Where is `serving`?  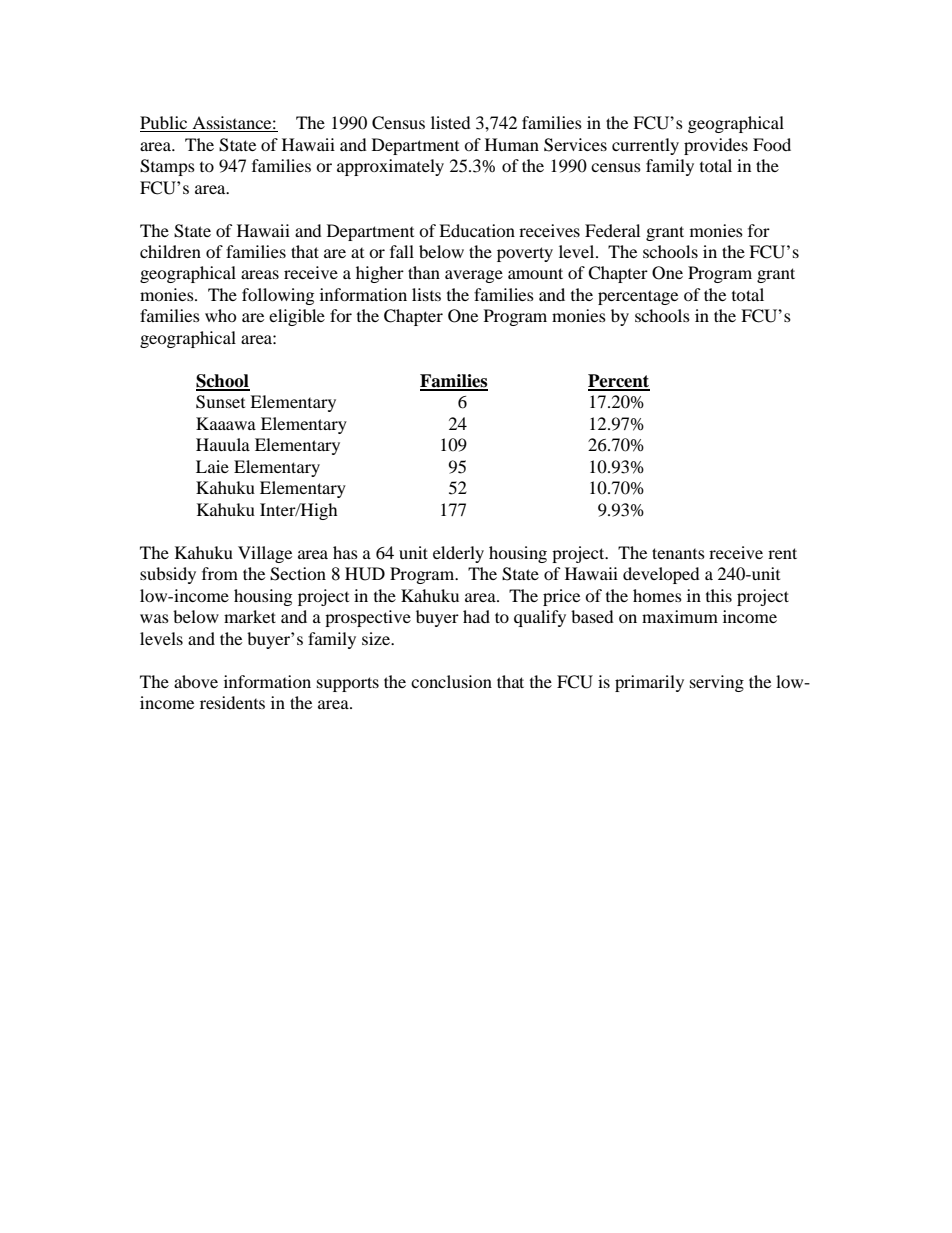
serving is located at coordinates (717, 683).
